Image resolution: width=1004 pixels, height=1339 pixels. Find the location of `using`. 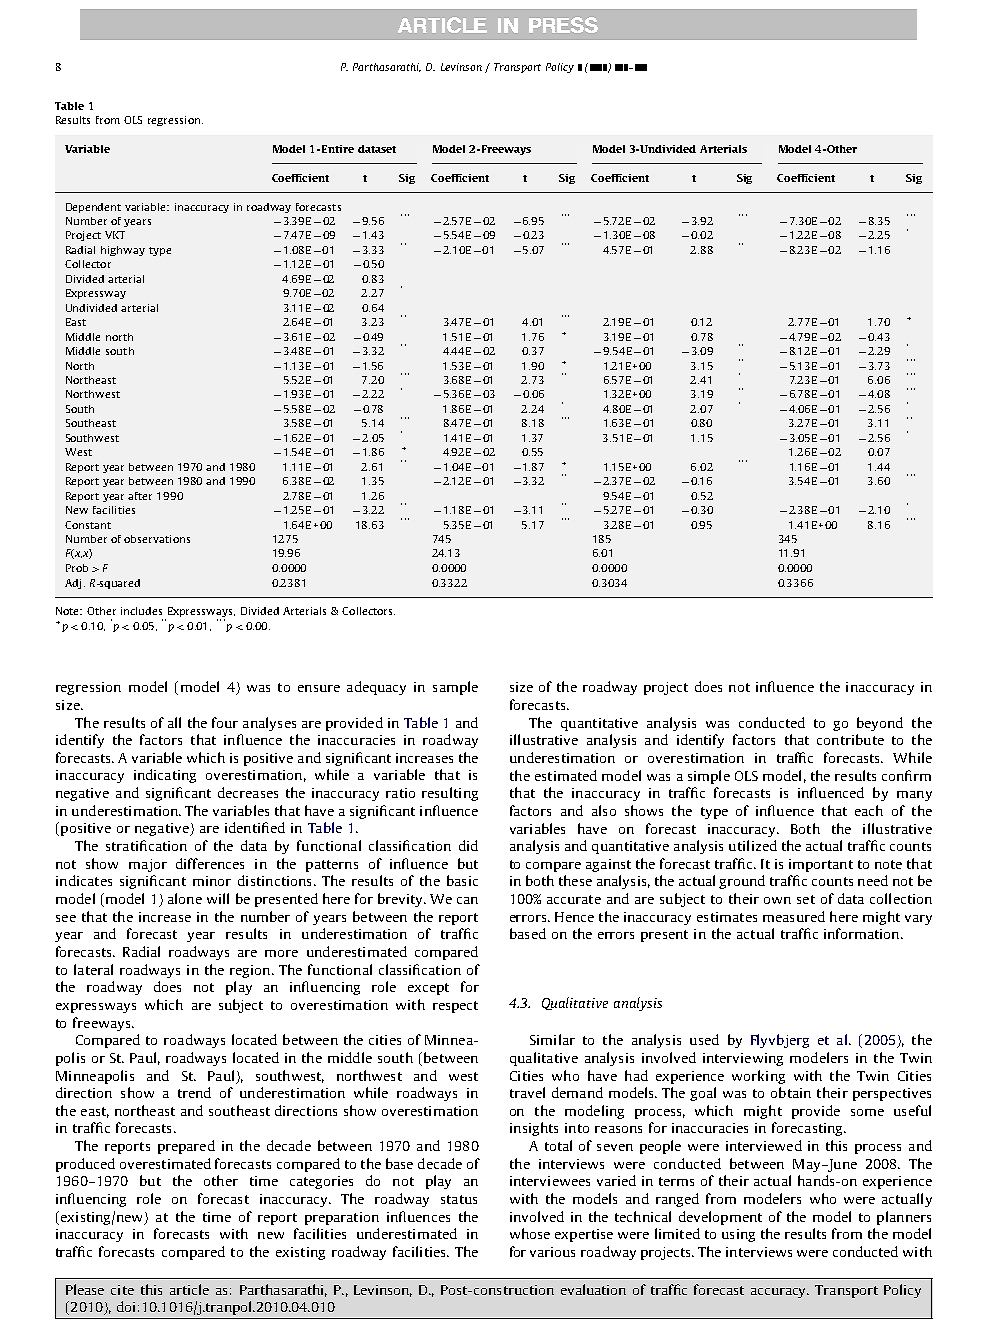

using is located at coordinates (738, 1235).
